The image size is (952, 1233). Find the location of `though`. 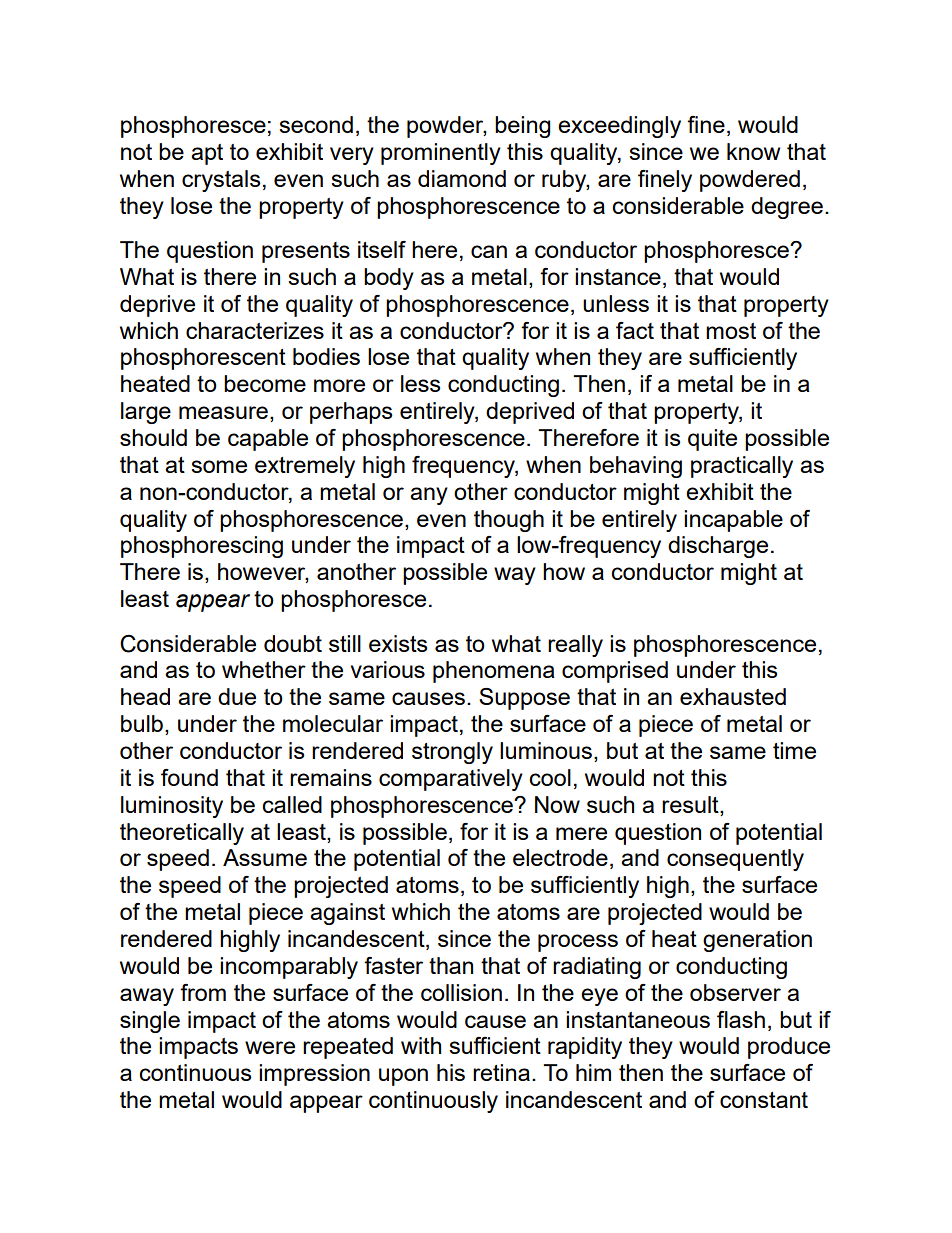

though is located at coordinates (509, 521).
